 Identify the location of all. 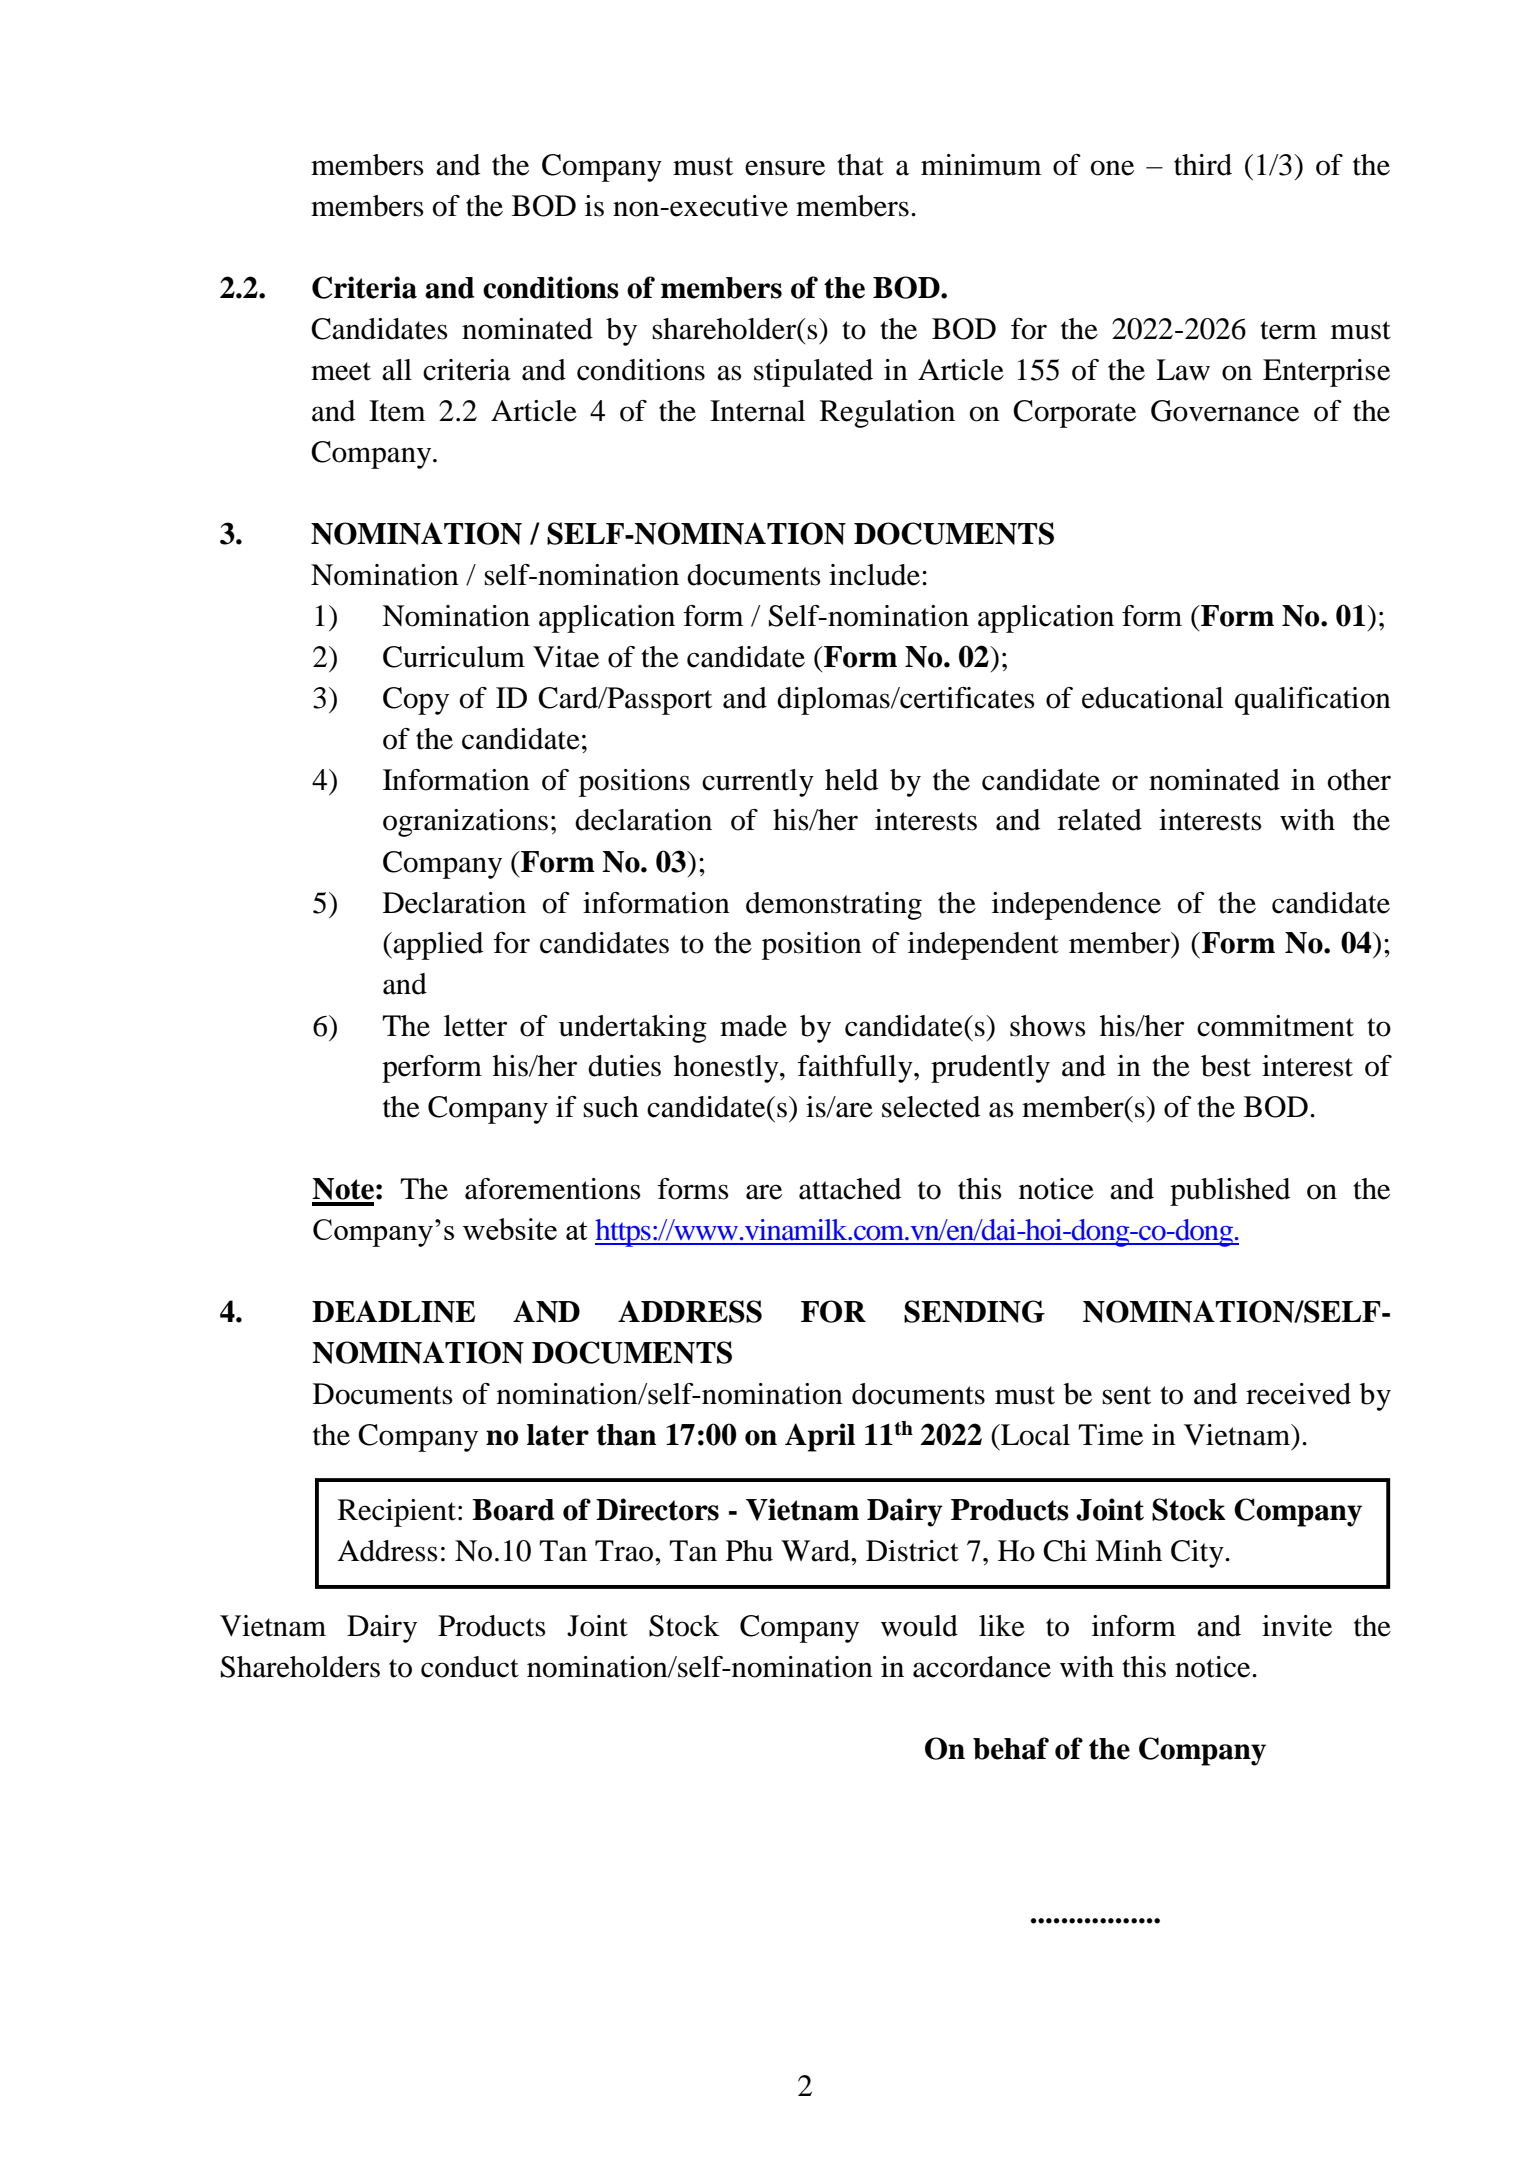
(397, 370).
